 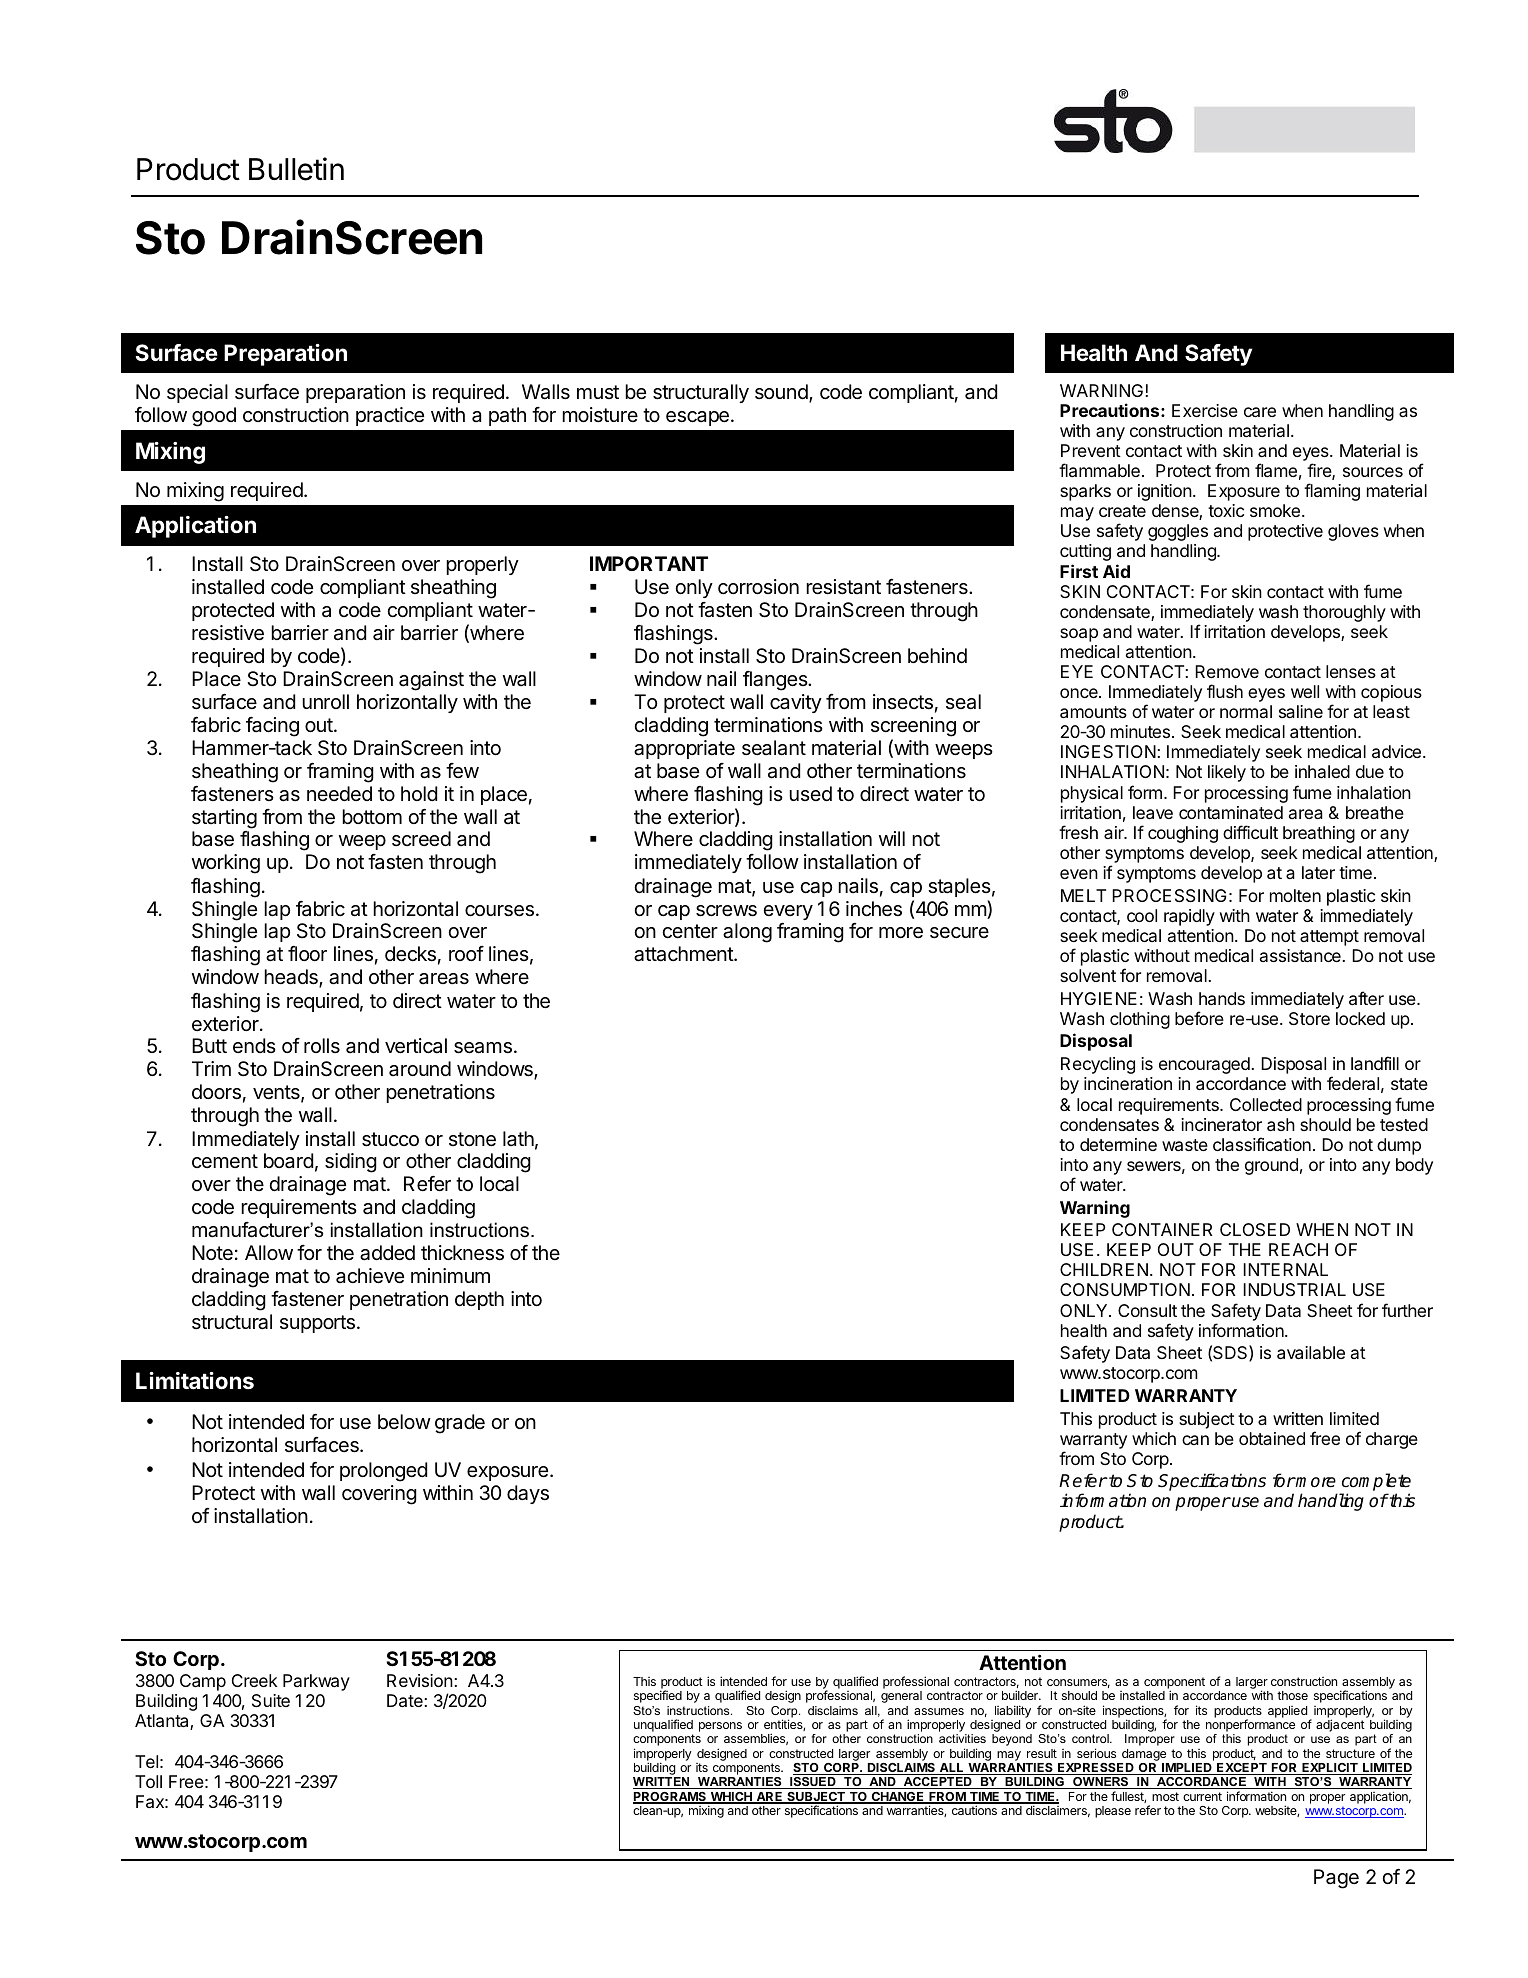 What do you see at coordinates (1227, 671) in the page?
I see `Remove` at bounding box center [1227, 671].
